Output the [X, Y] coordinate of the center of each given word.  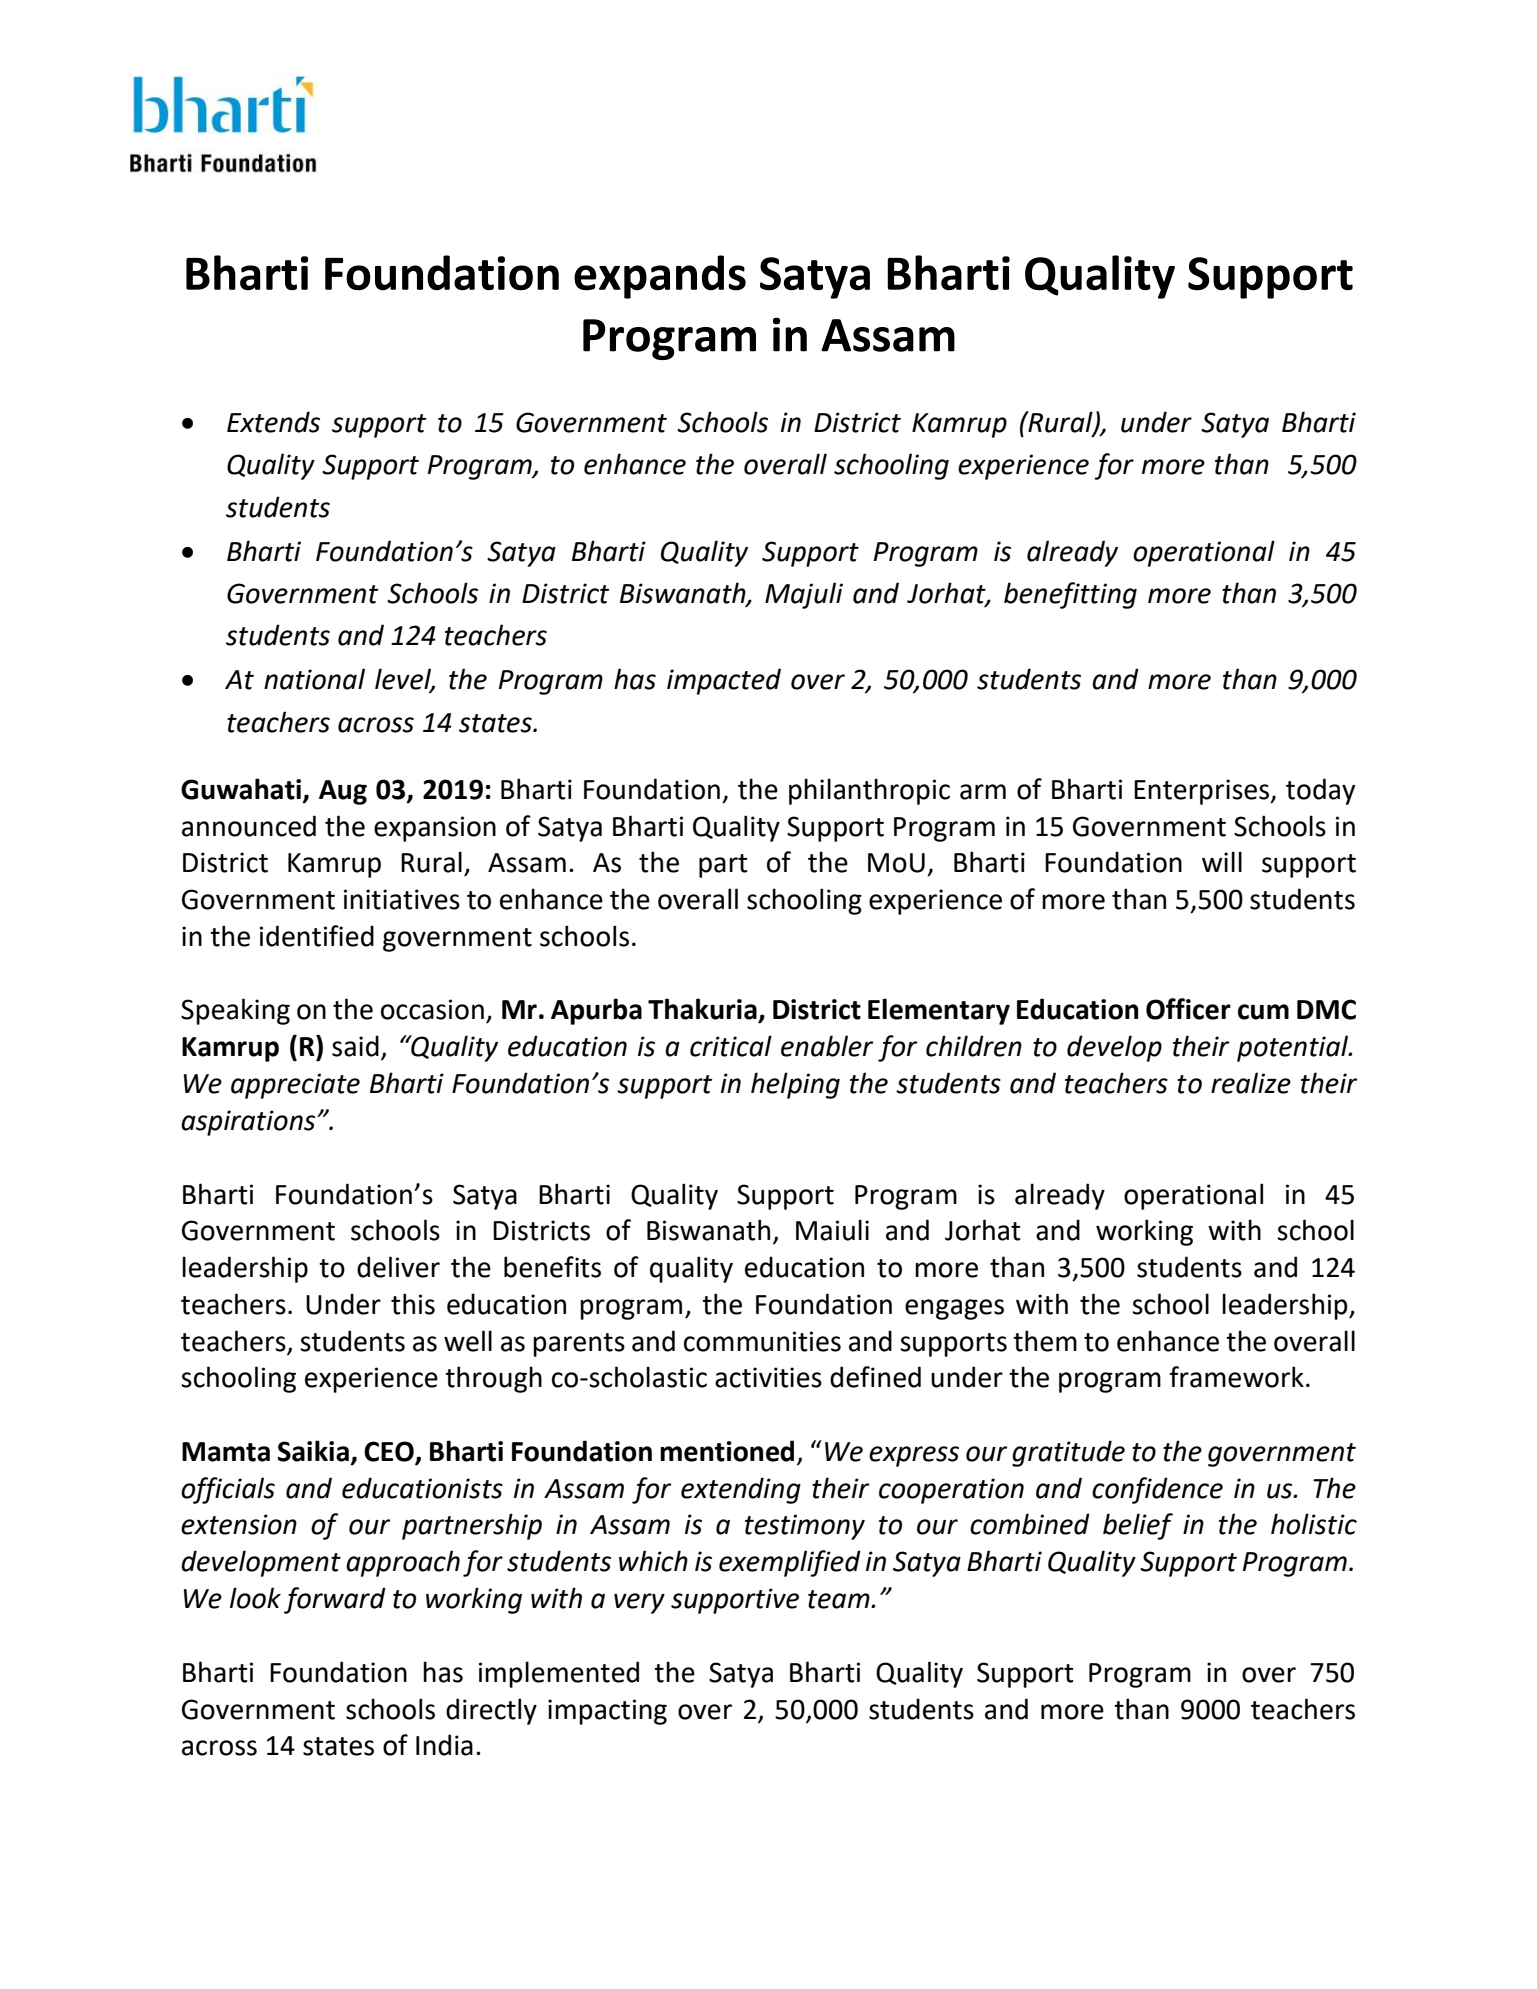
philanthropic [869, 791]
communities [762, 1341]
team [840, 1599]
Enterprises [1203, 792]
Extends [273, 422]
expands [660, 277]
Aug [343, 792]
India [444, 1745]
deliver [398, 1267]
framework [1236, 1377]
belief [1138, 1526]
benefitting [1070, 595]
